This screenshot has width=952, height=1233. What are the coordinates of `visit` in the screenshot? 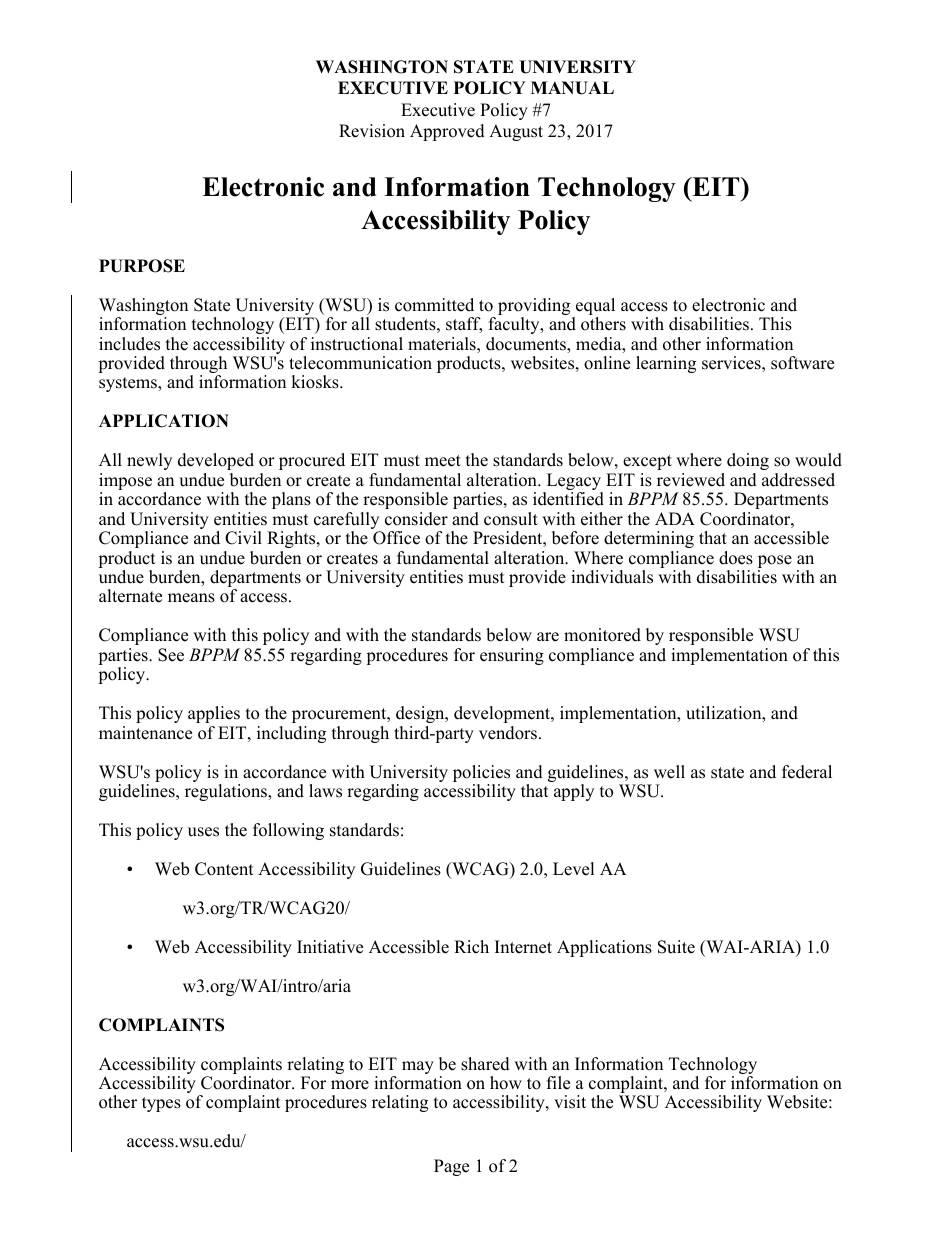 It's located at (570, 1102).
